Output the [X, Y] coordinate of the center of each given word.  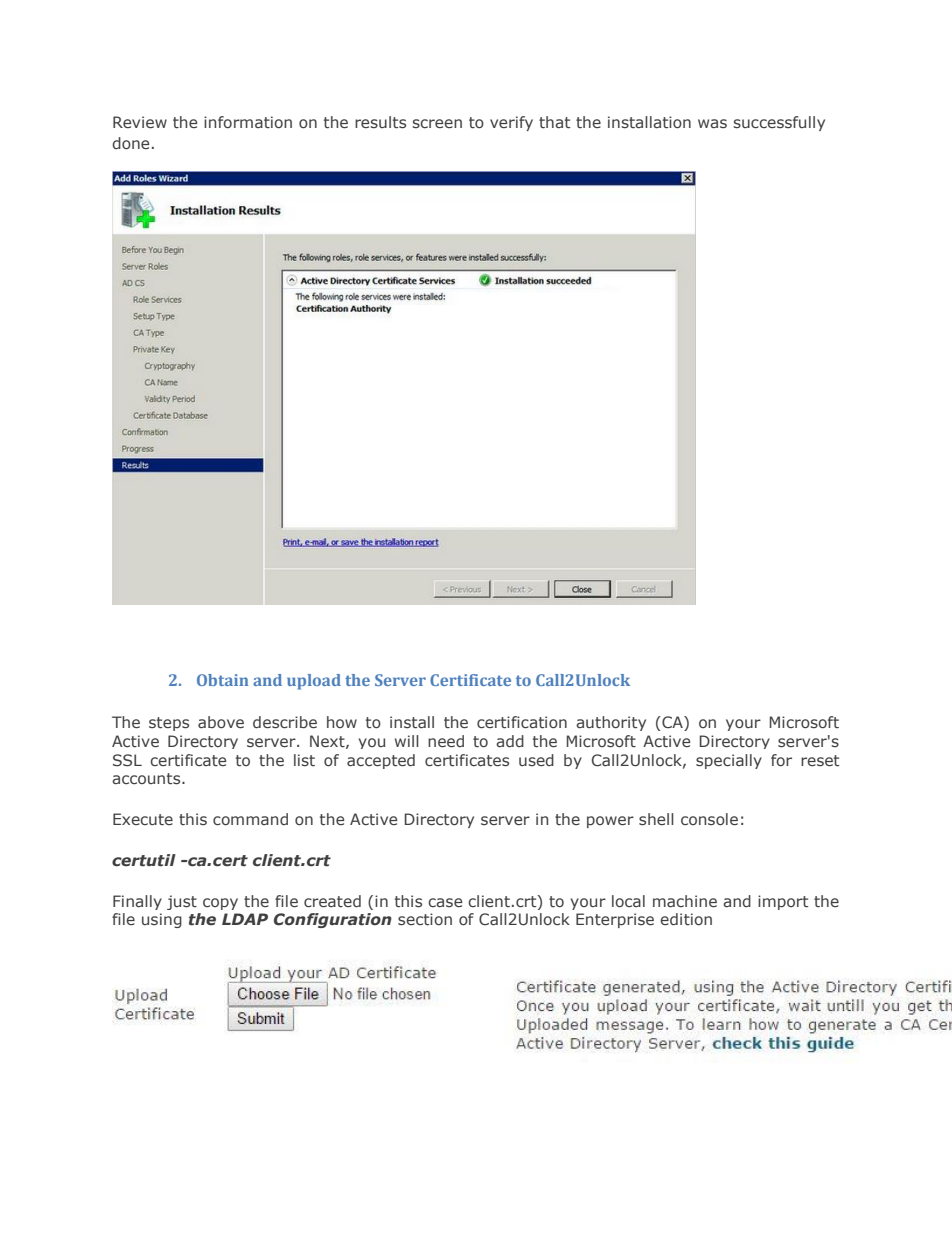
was [712, 123]
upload [314, 682]
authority [611, 723]
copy [220, 904]
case [445, 902]
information [248, 122]
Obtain [222, 680]
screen [437, 123]
